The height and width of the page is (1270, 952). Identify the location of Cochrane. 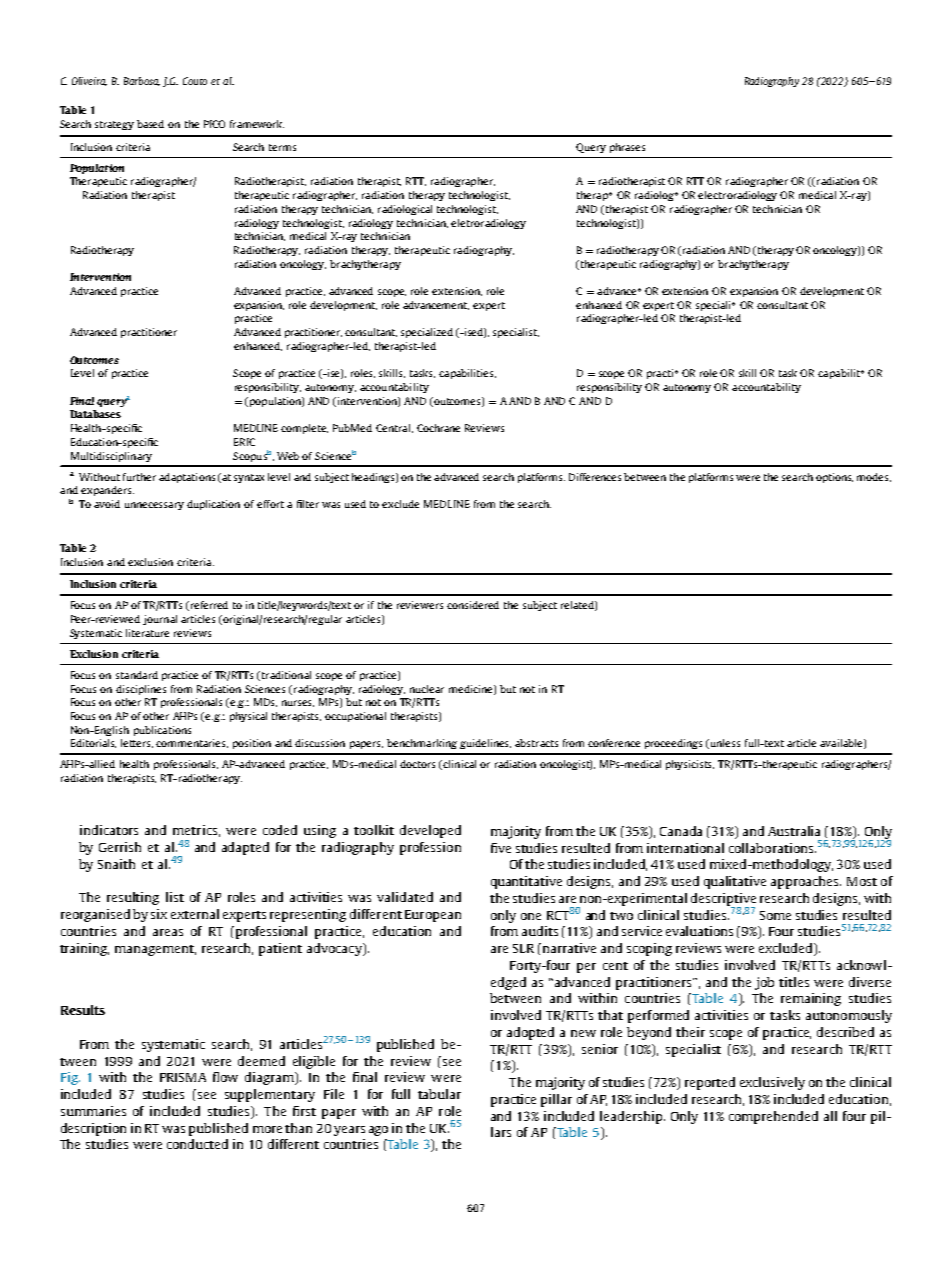
(438, 428).
